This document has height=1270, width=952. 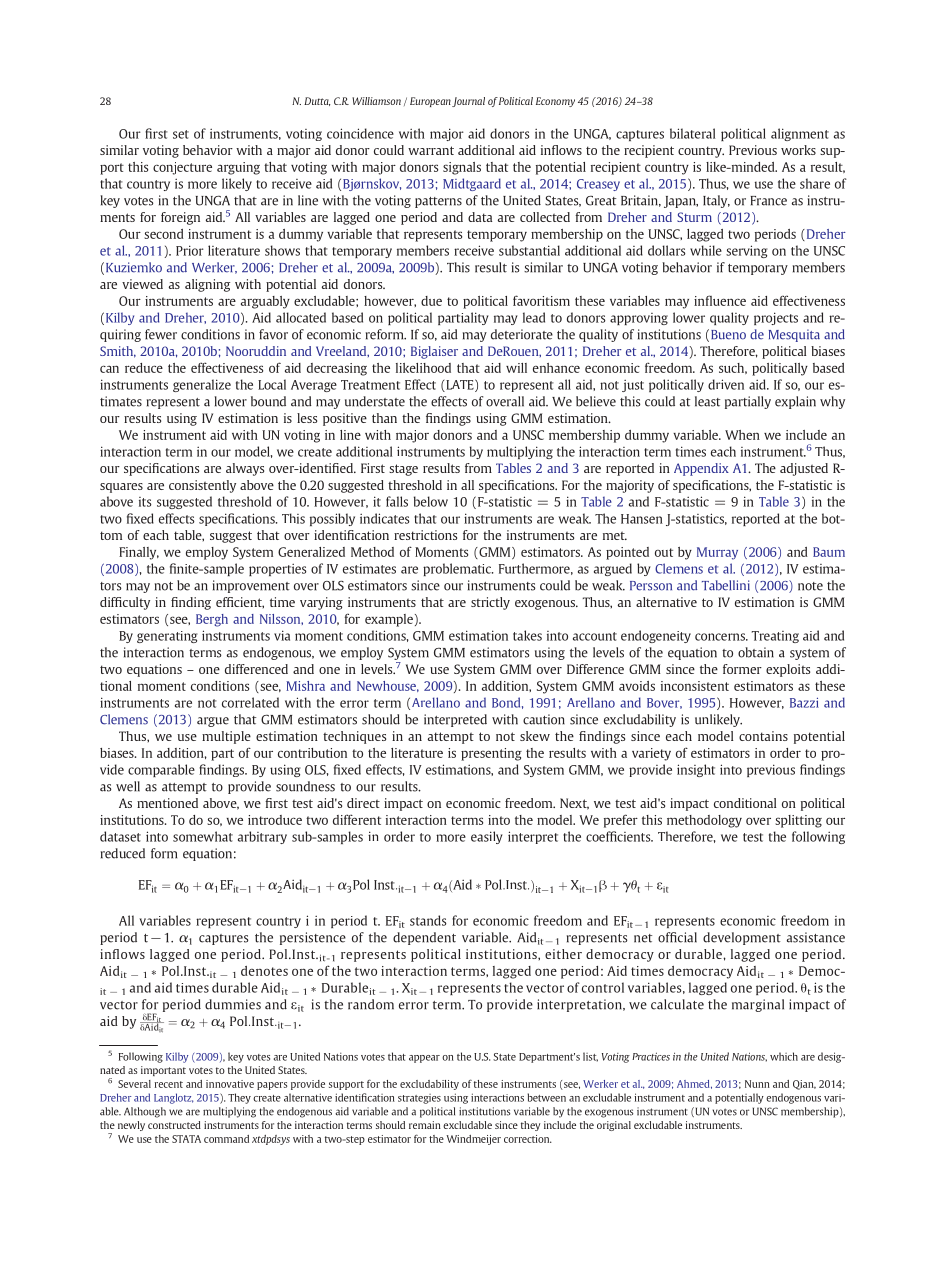 What do you see at coordinates (696, 770) in the document?
I see `insight` at bounding box center [696, 770].
